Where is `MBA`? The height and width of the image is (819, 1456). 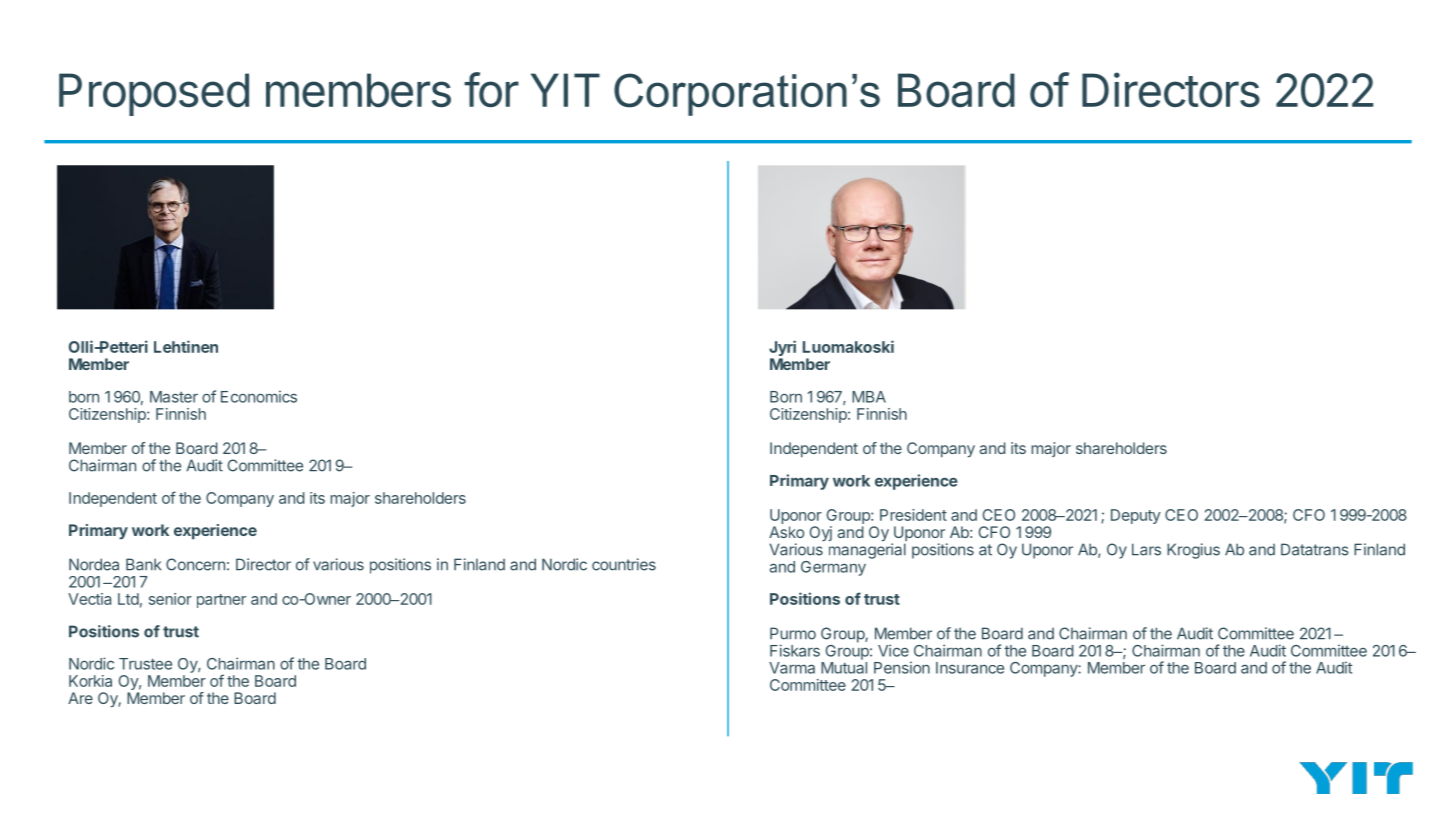 MBA is located at coordinates (869, 397).
